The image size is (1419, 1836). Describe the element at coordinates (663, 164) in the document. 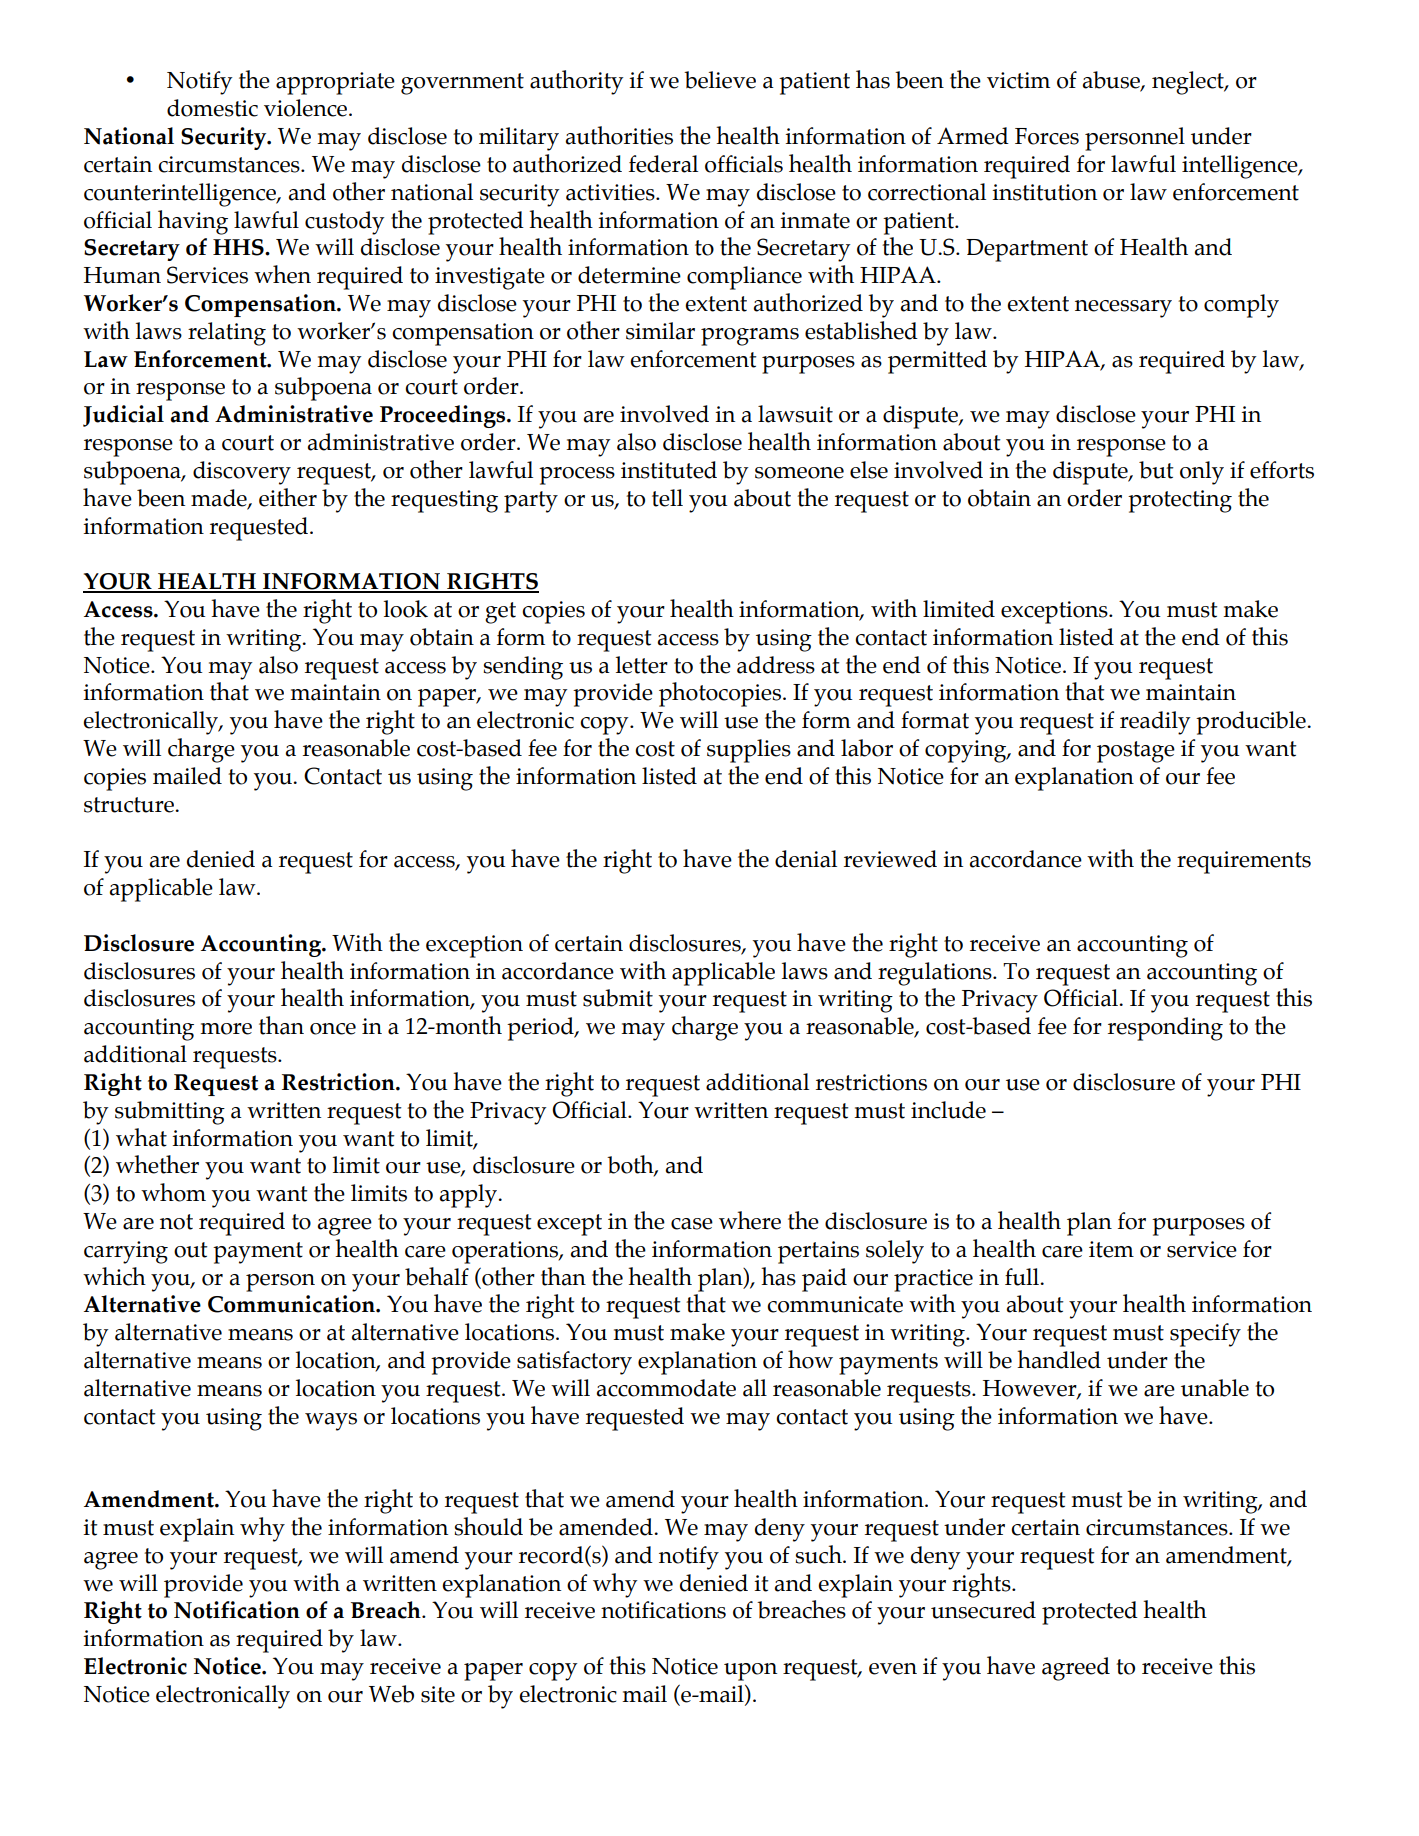

I see `federal` at that location.
